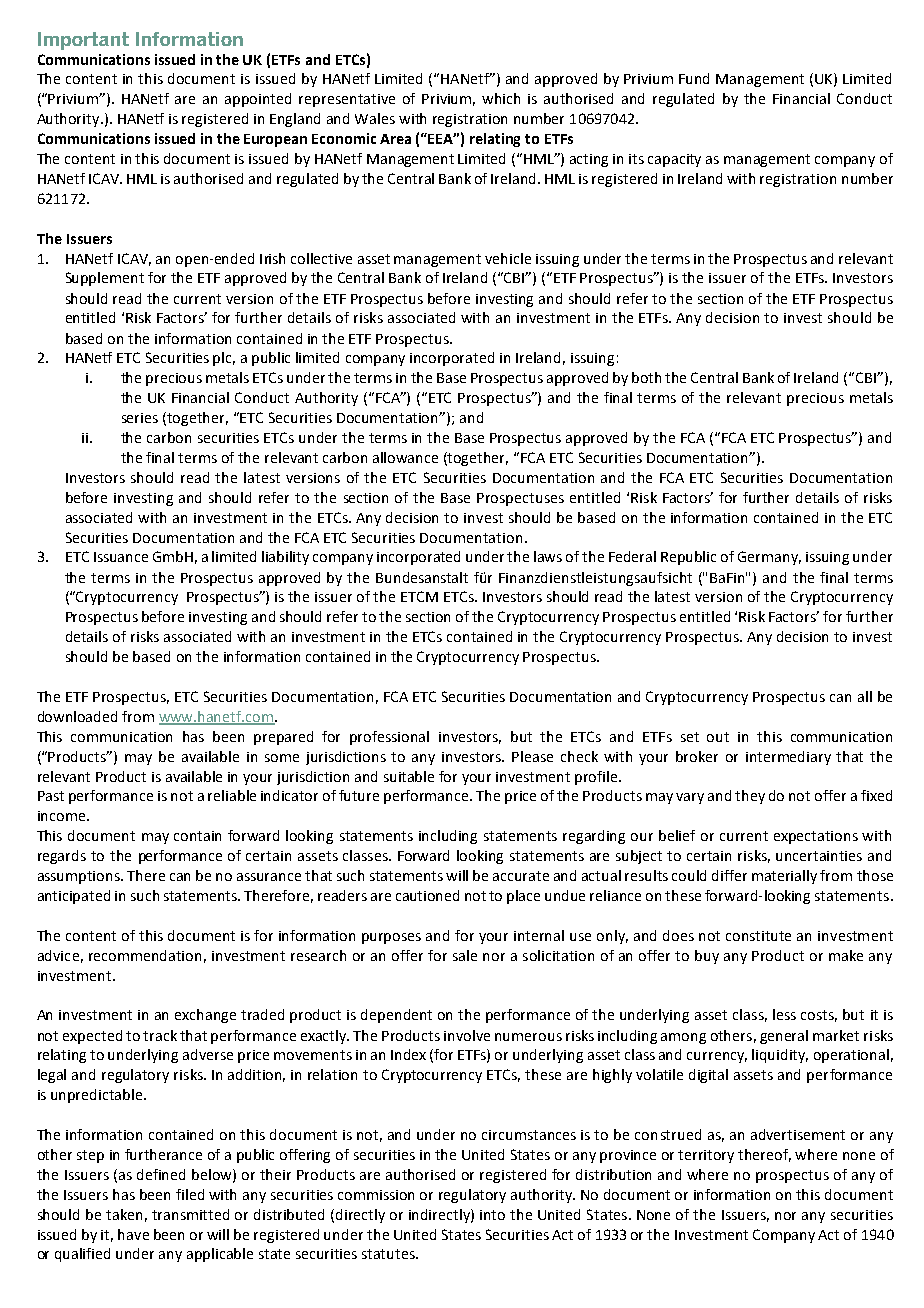 This screenshot has width=924, height=1308. I want to click on have, so click(133, 1234).
